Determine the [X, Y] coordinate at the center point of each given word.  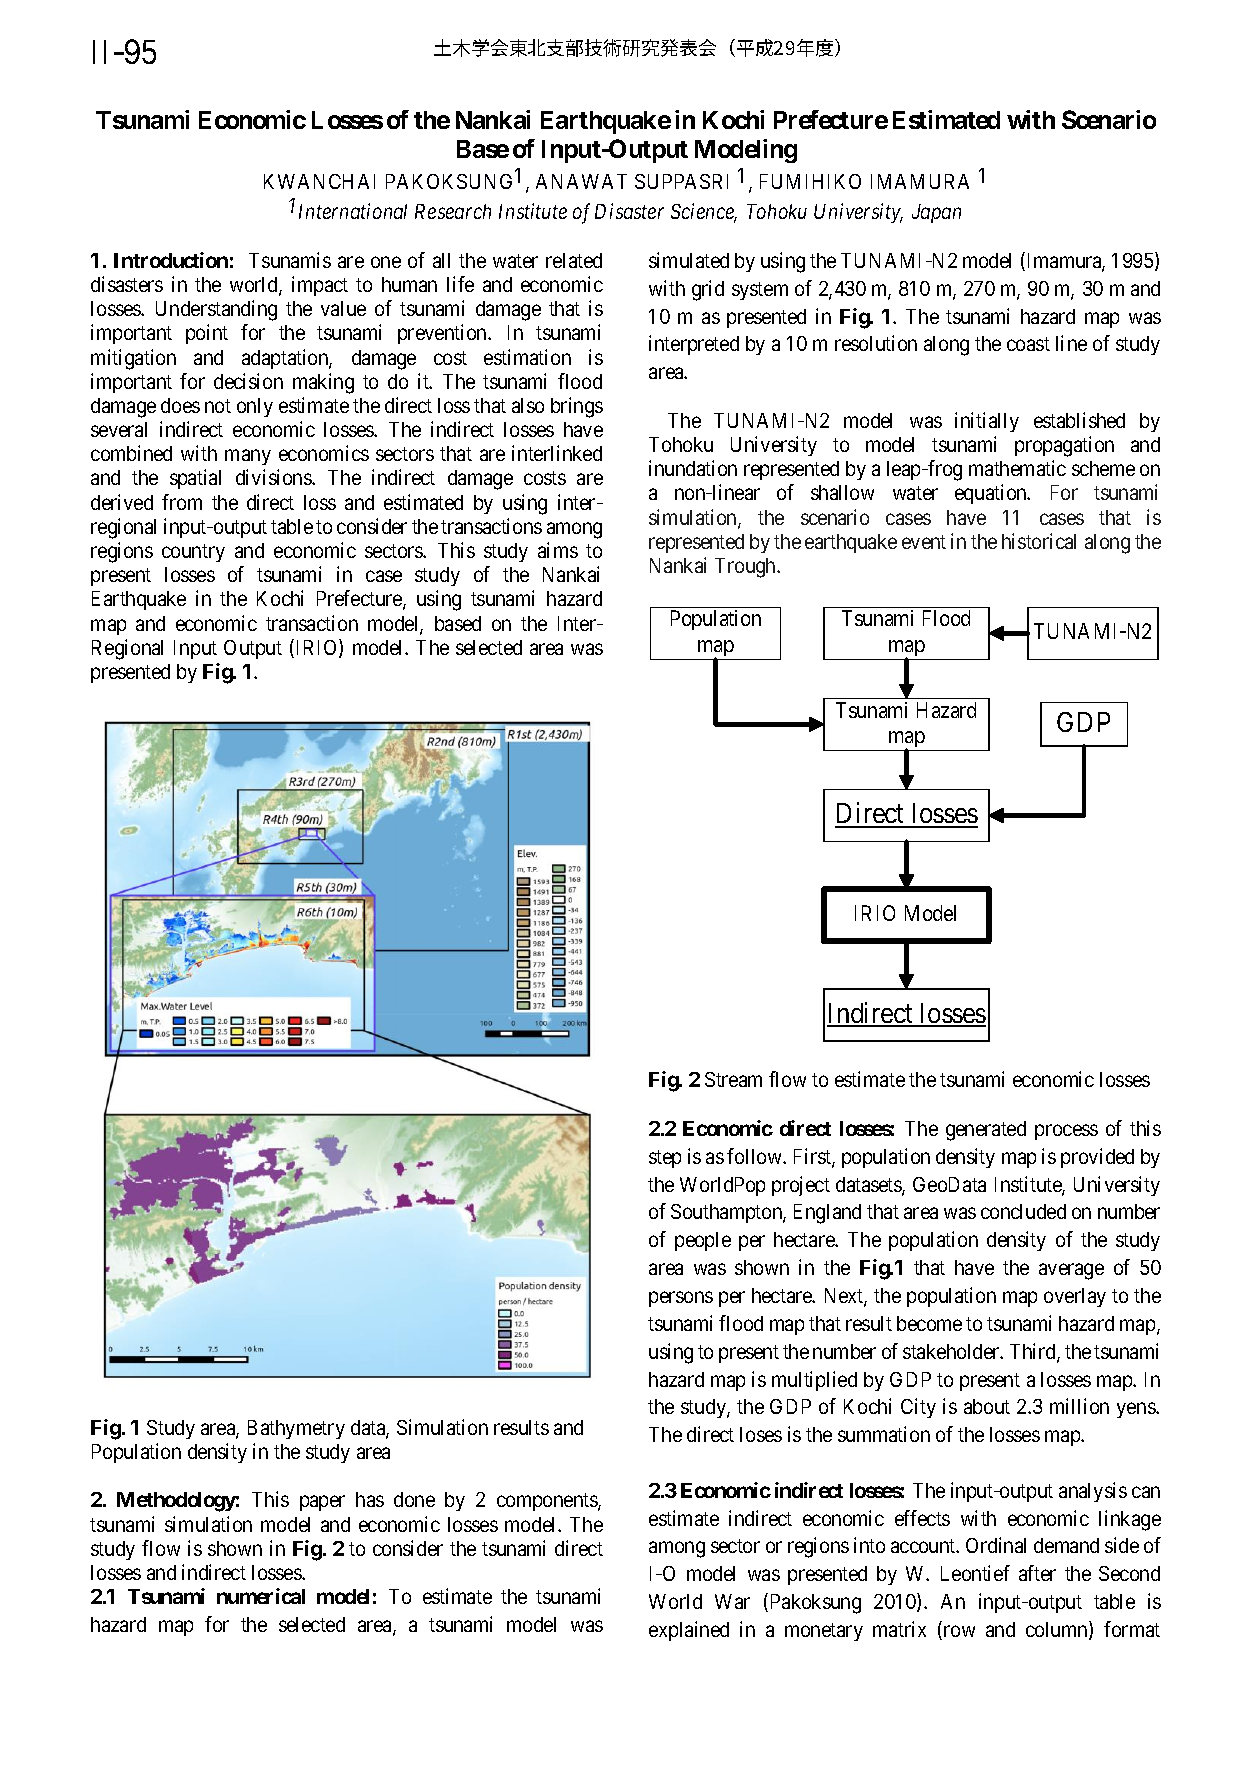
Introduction [171, 260]
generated [986, 1131]
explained [689, 1631]
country [193, 553]
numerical [261, 1596]
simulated [689, 260]
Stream [733, 1079]
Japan [936, 213]
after [1037, 1573]
